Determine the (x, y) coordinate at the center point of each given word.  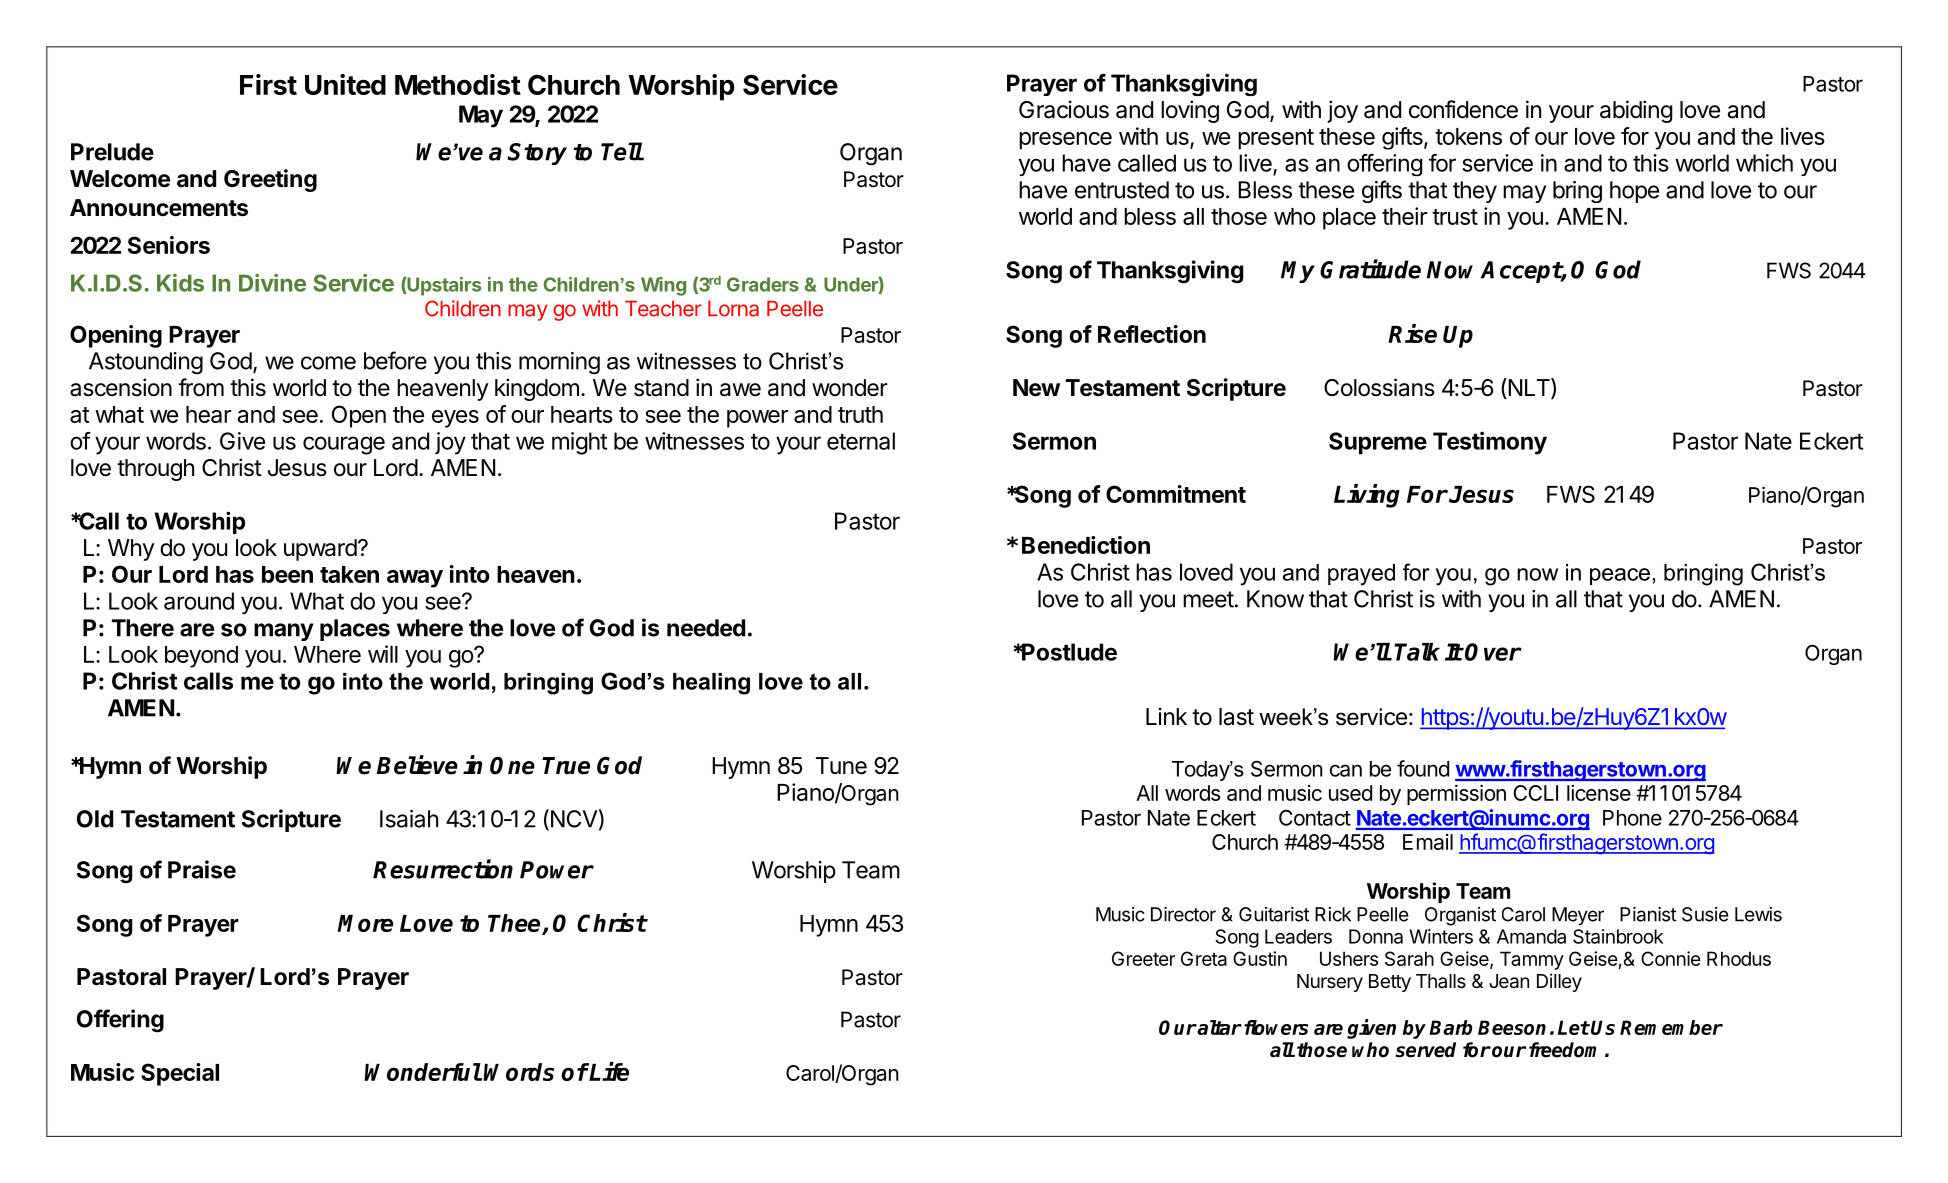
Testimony (1490, 443)
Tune (841, 766)
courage (344, 445)
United (345, 84)
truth (860, 414)
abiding (1636, 111)
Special (180, 1074)
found (1423, 768)
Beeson (1512, 1027)
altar (1219, 1027)
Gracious (1064, 109)
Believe (417, 765)
